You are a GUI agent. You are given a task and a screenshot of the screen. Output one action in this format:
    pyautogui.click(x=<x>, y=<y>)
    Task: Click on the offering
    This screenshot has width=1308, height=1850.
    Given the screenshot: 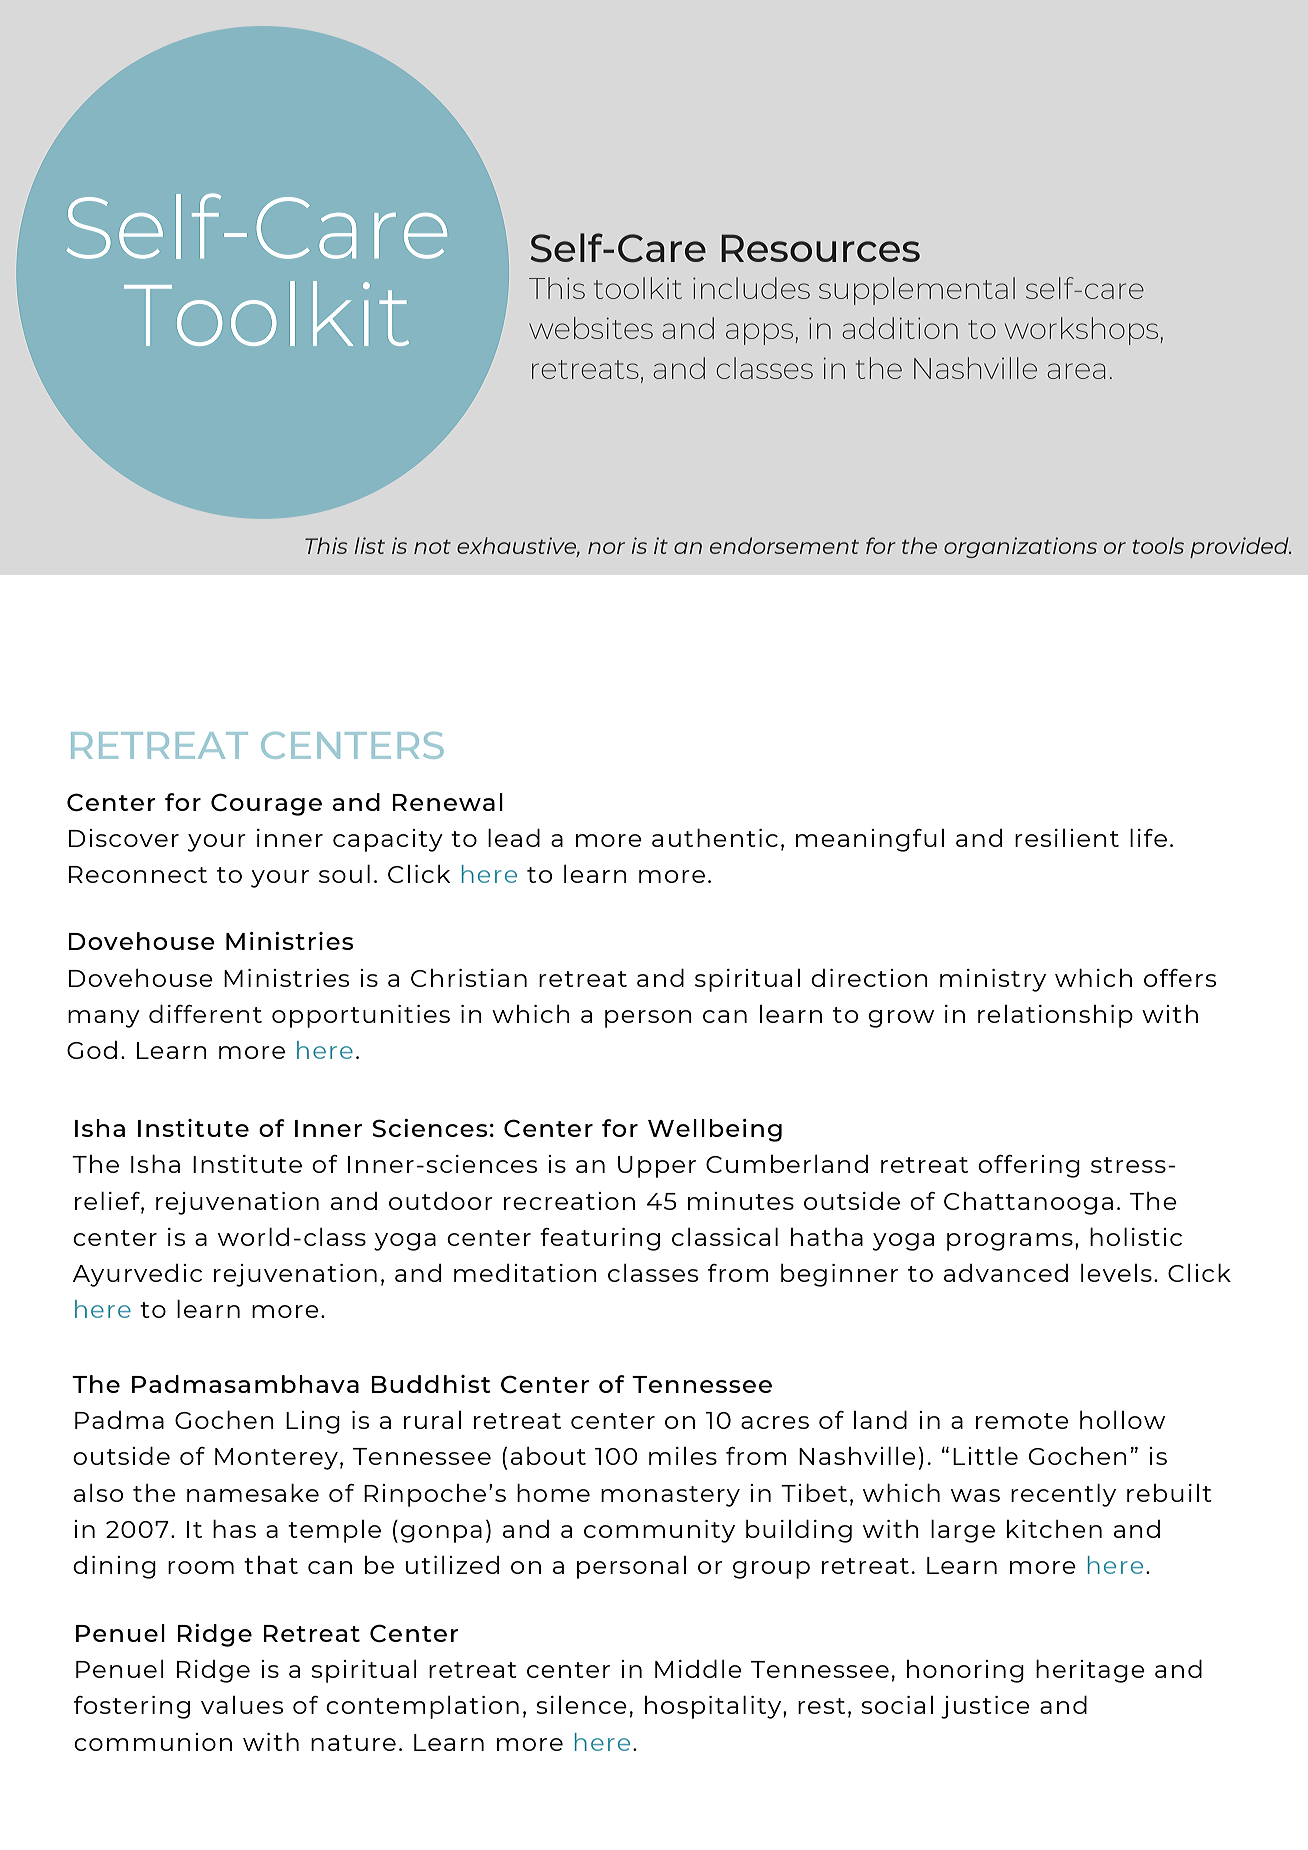 What is the action you would take?
    pyautogui.click(x=1029, y=1166)
